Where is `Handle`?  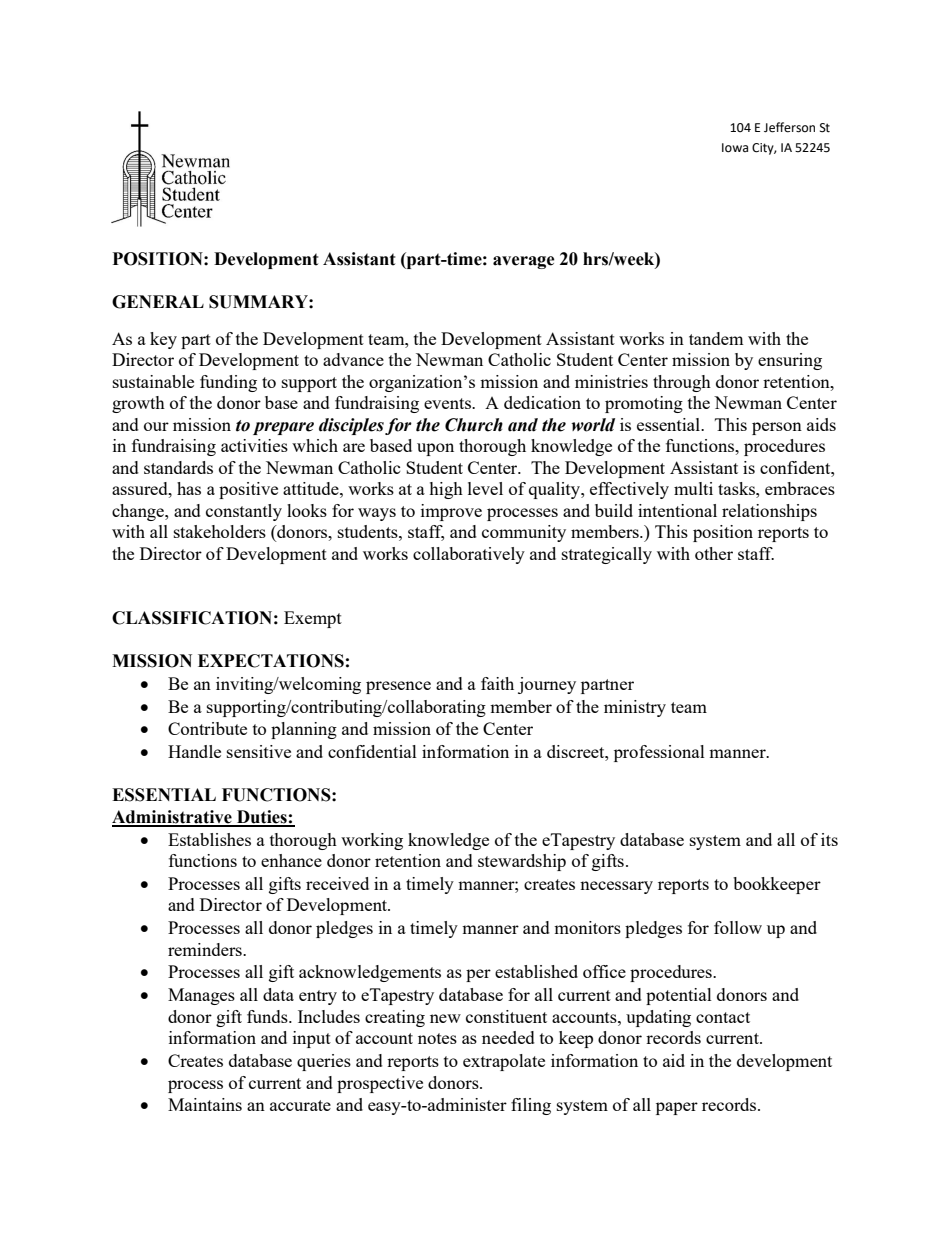 Handle is located at coordinates (194, 751).
